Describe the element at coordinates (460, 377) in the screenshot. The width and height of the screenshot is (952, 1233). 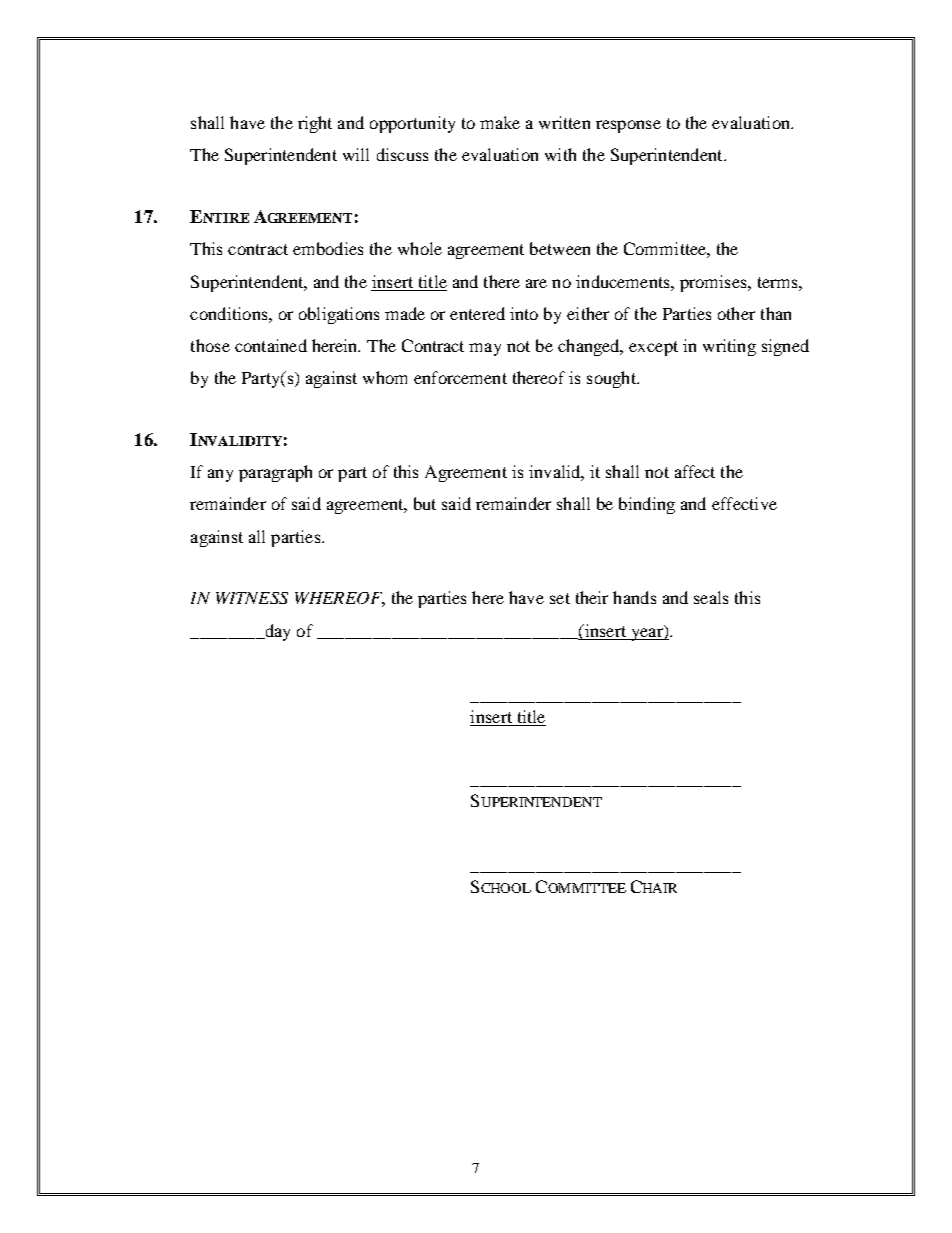
I see `enforcement` at that location.
